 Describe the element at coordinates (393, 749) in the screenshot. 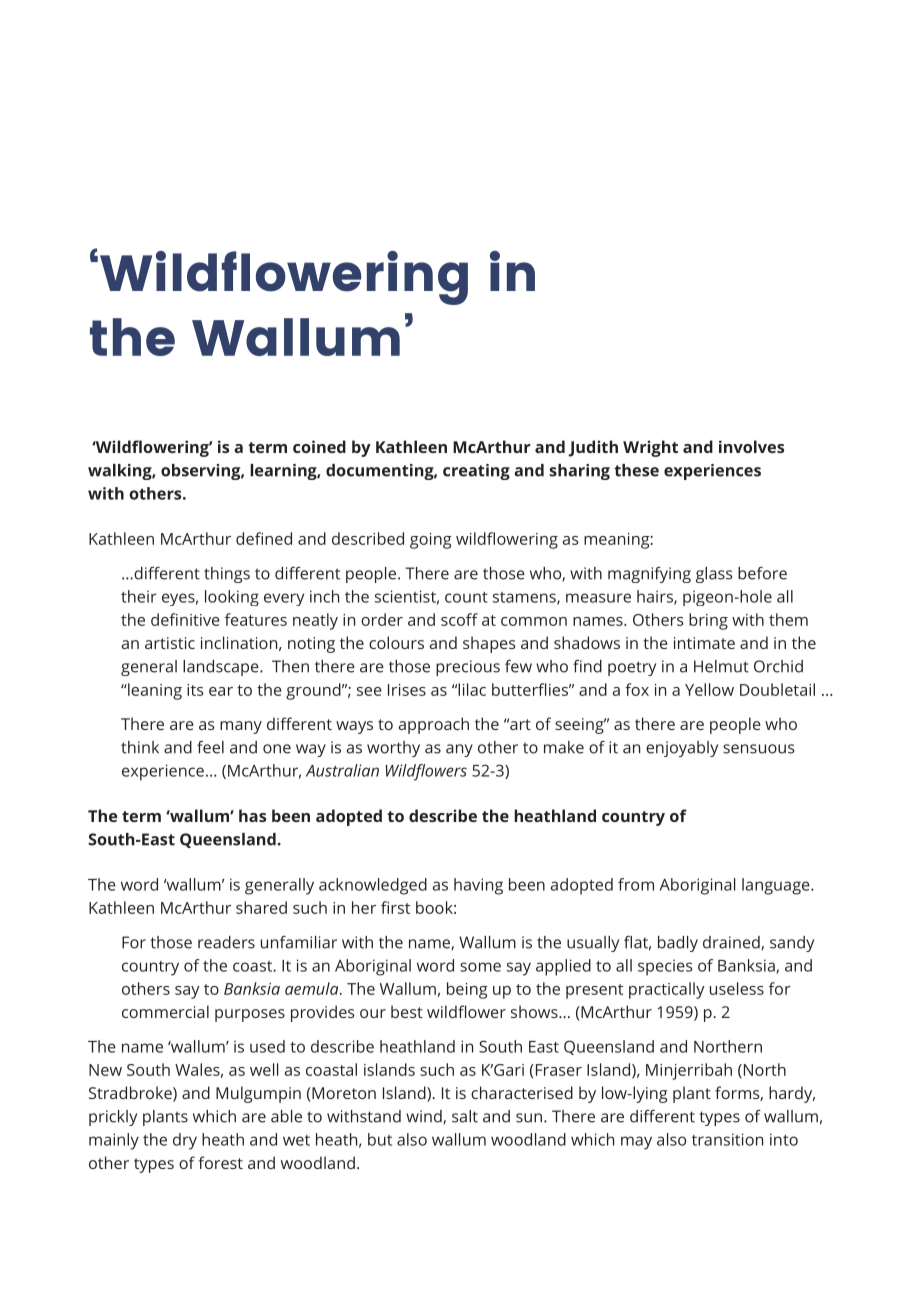

I see `worthy` at that location.
